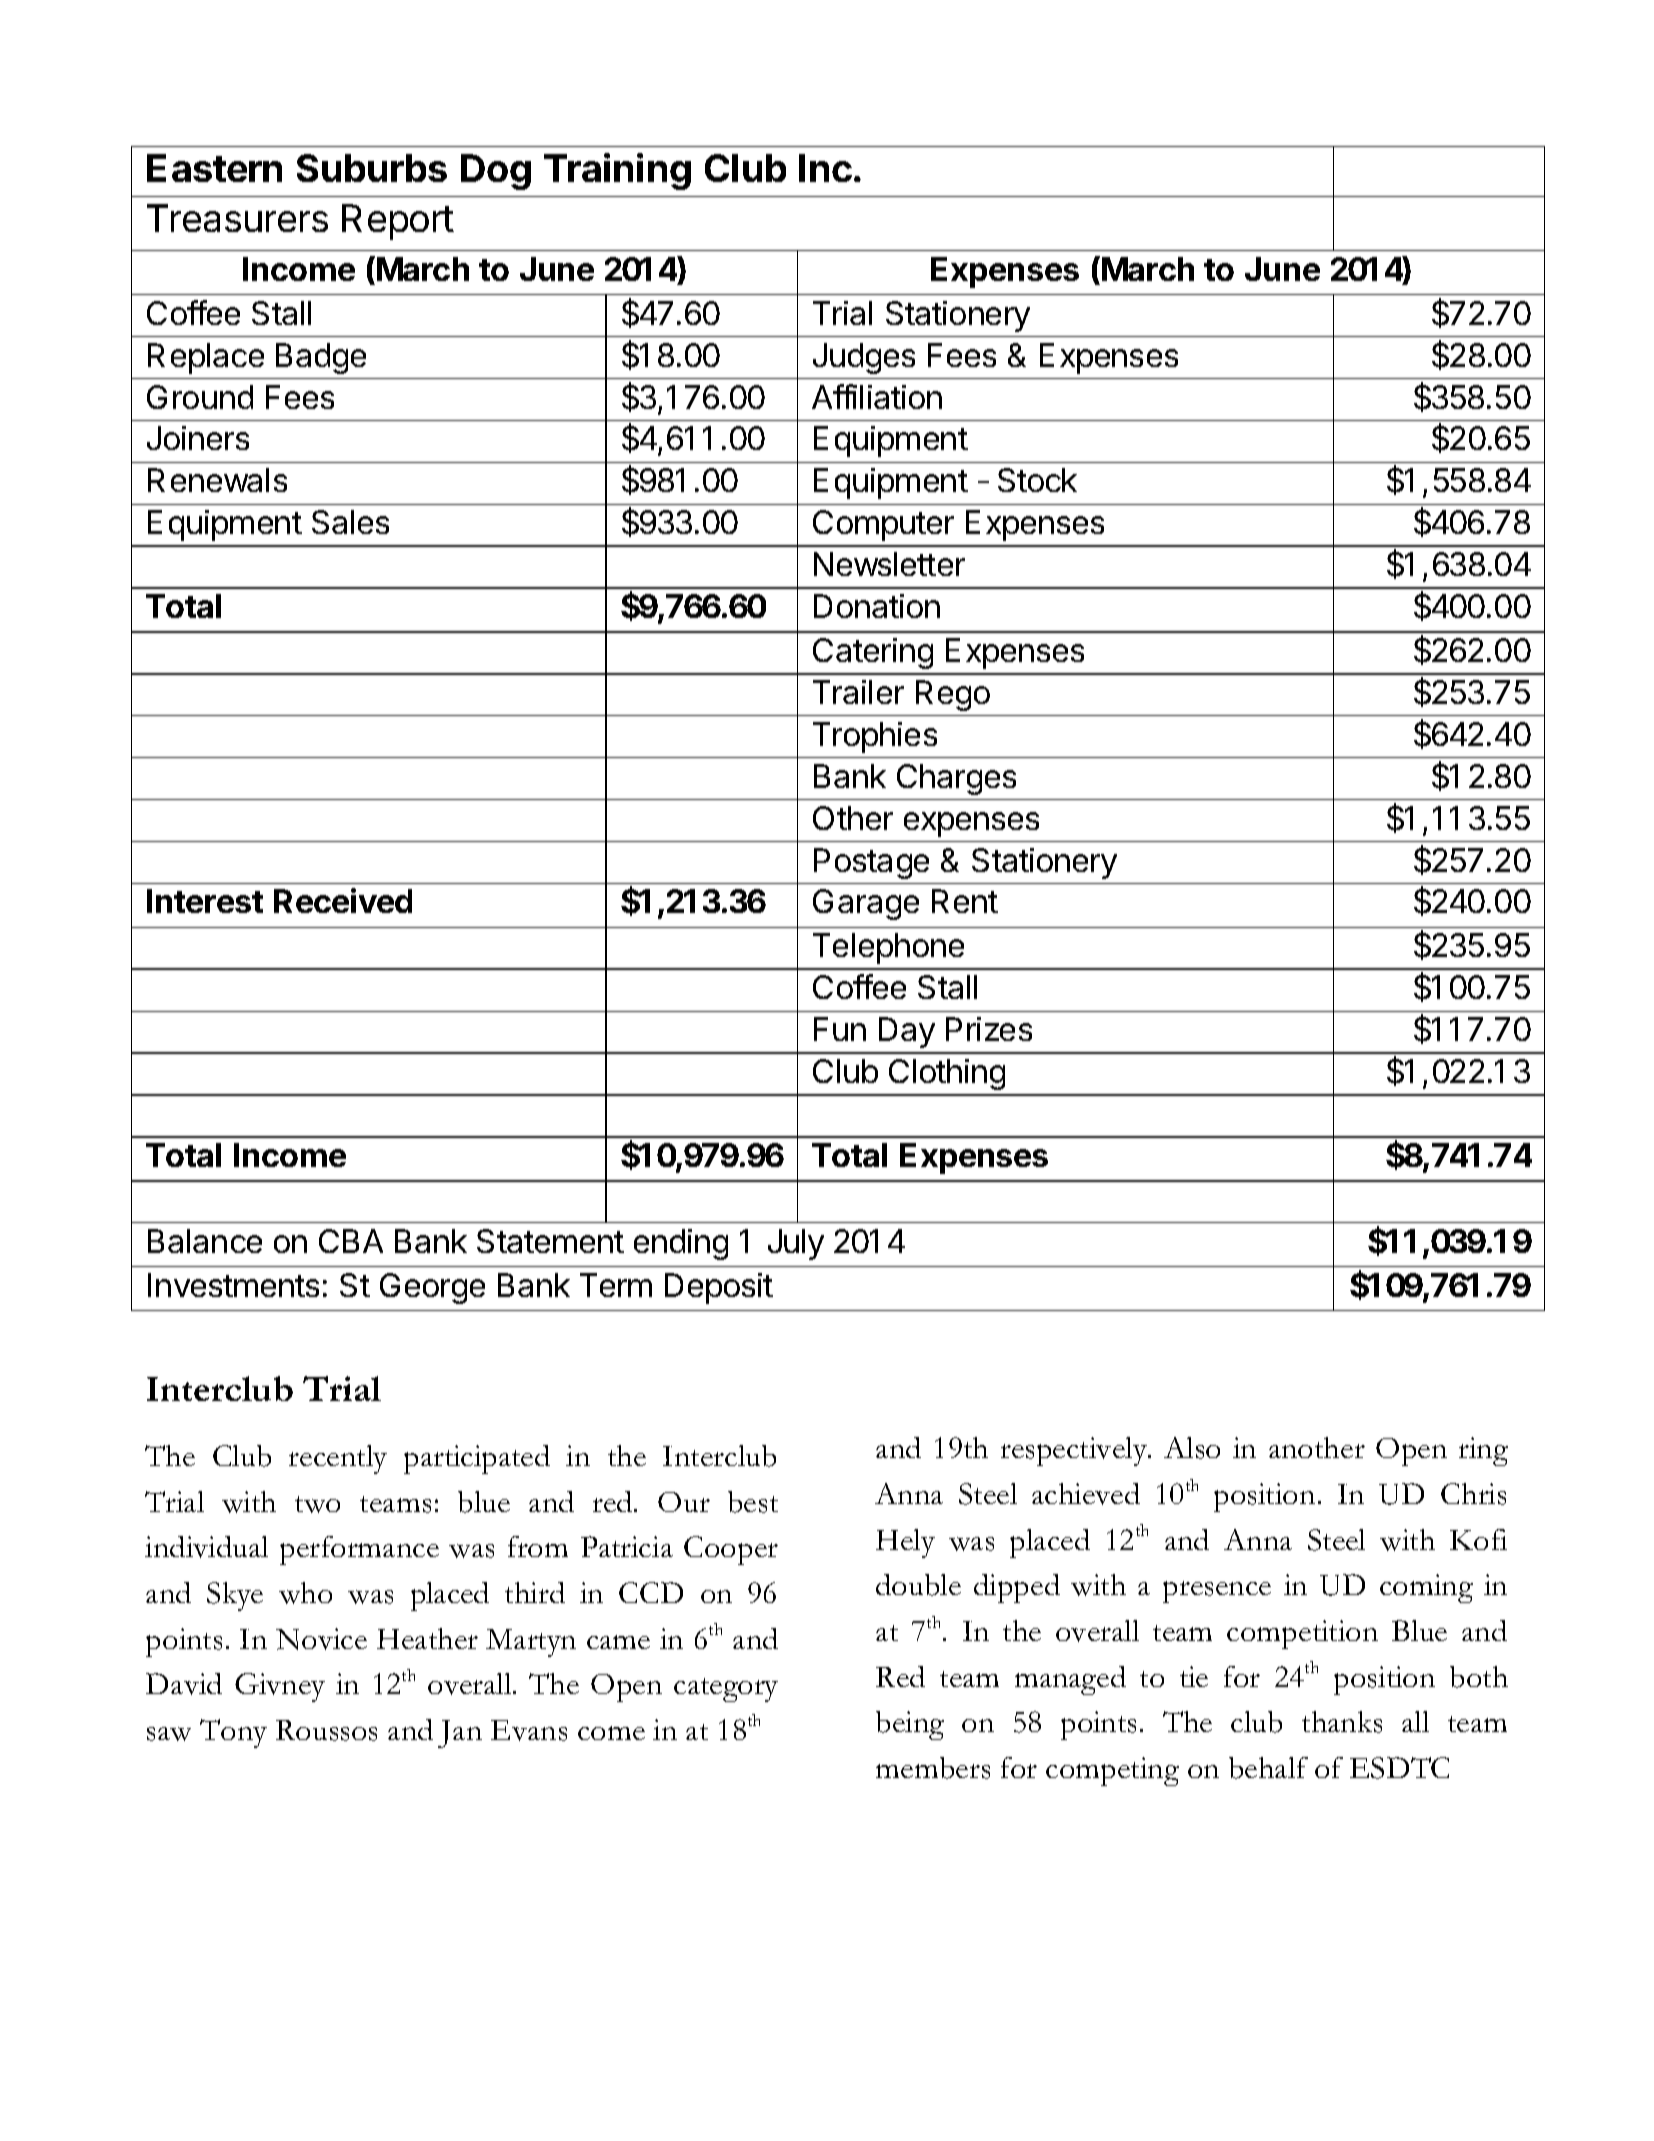 Image resolution: width=1654 pixels, height=2141 pixels. Describe the element at coordinates (343, 900) in the screenshot. I see `Received` at that location.
